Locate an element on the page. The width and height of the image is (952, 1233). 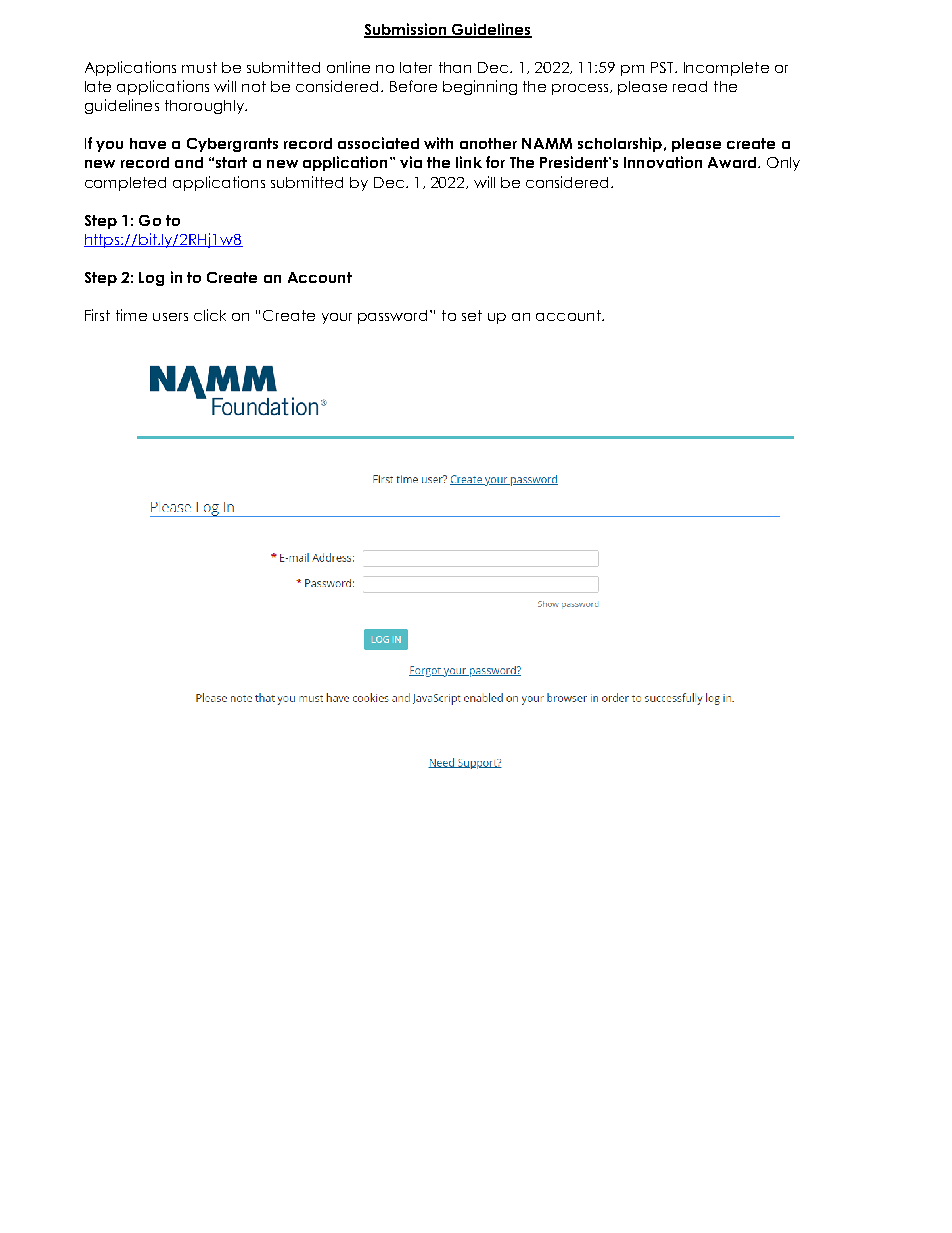
users is located at coordinates (170, 317).
